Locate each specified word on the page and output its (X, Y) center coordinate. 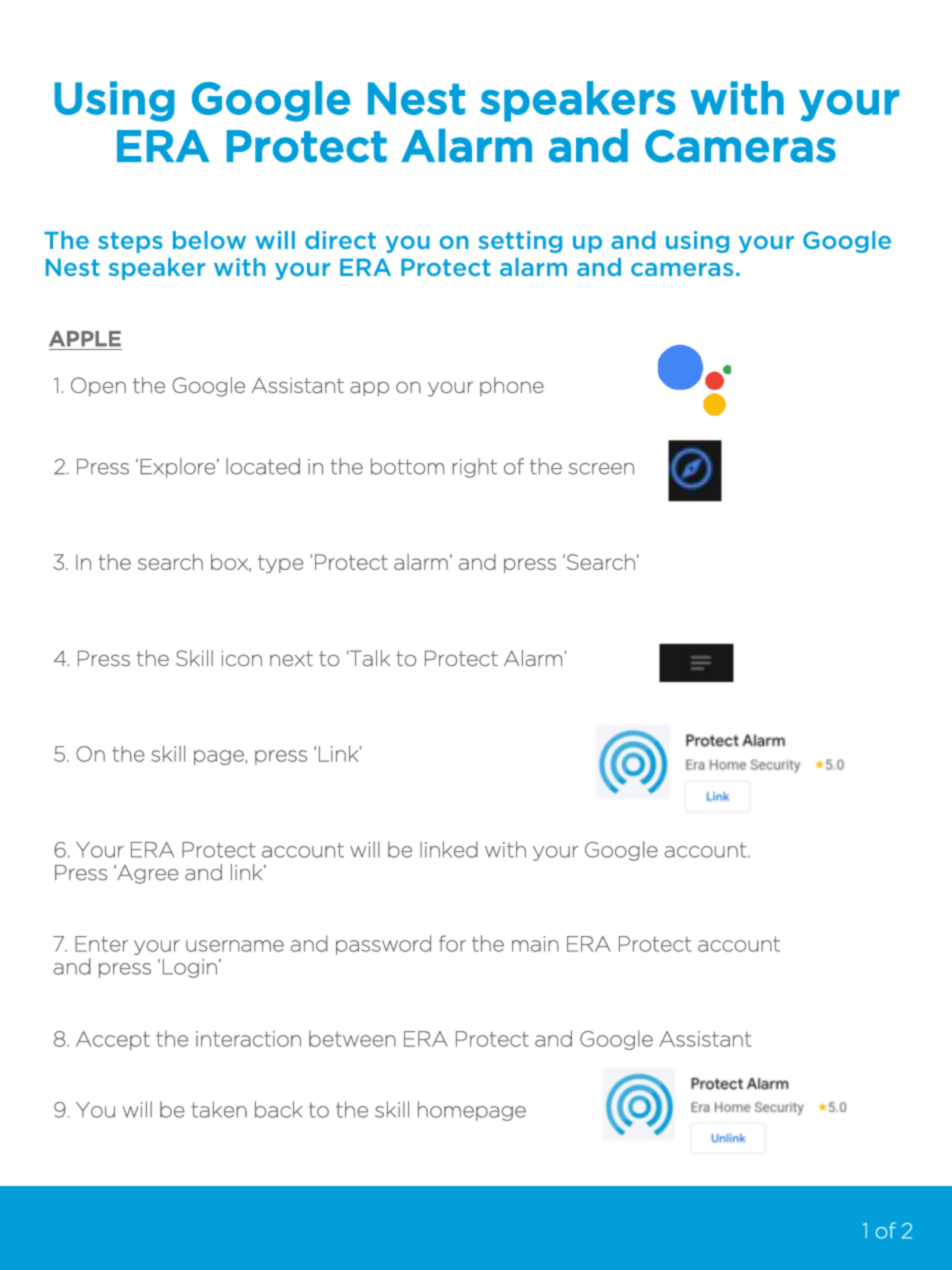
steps (130, 242)
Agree (146, 874)
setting (520, 242)
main (535, 944)
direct (340, 240)
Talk (369, 658)
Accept (113, 1040)
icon (241, 658)
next (291, 658)
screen (601, 469)
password (383, 945)
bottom (407, 466)
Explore (177, 468)
